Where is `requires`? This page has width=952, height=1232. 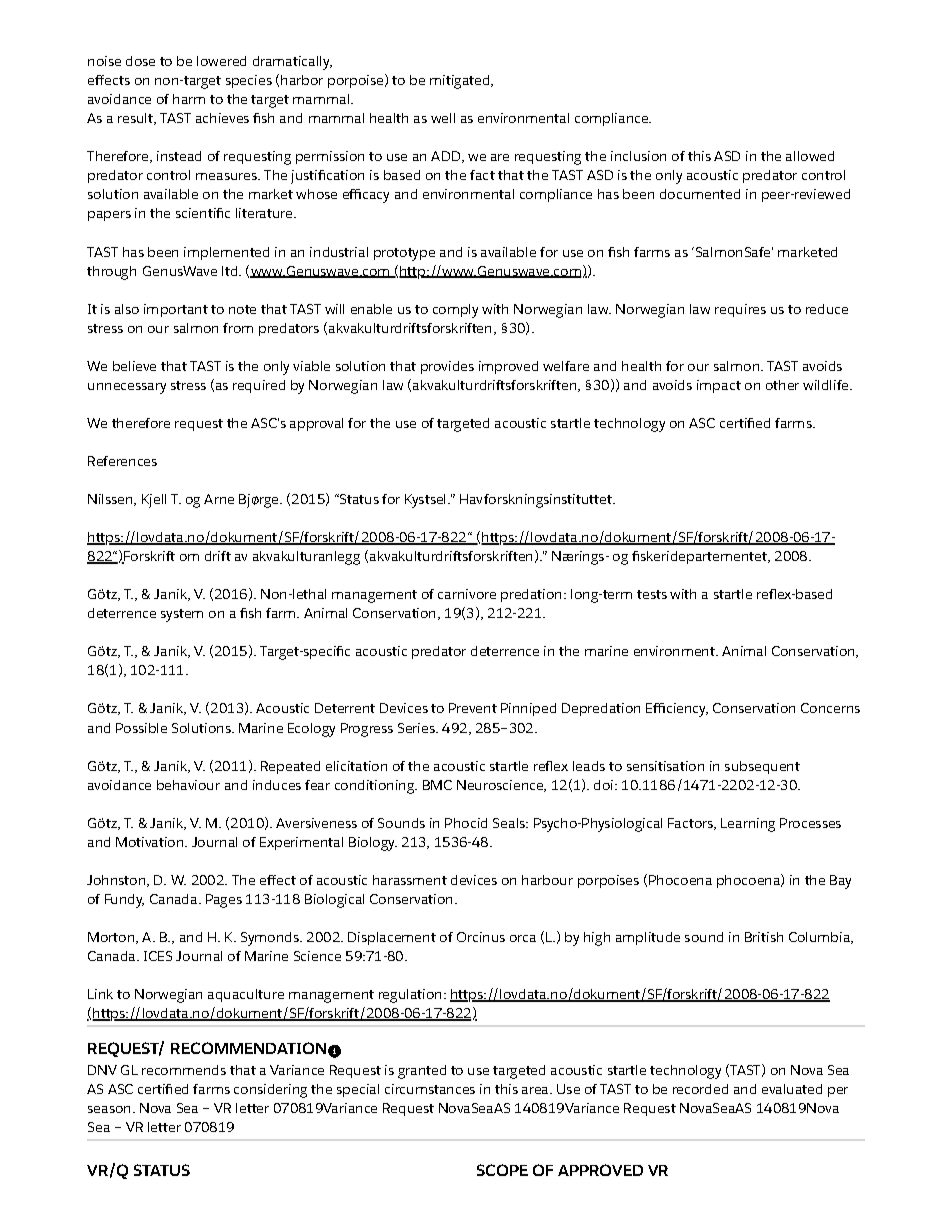 requires is located at coordinates (740, 310).
